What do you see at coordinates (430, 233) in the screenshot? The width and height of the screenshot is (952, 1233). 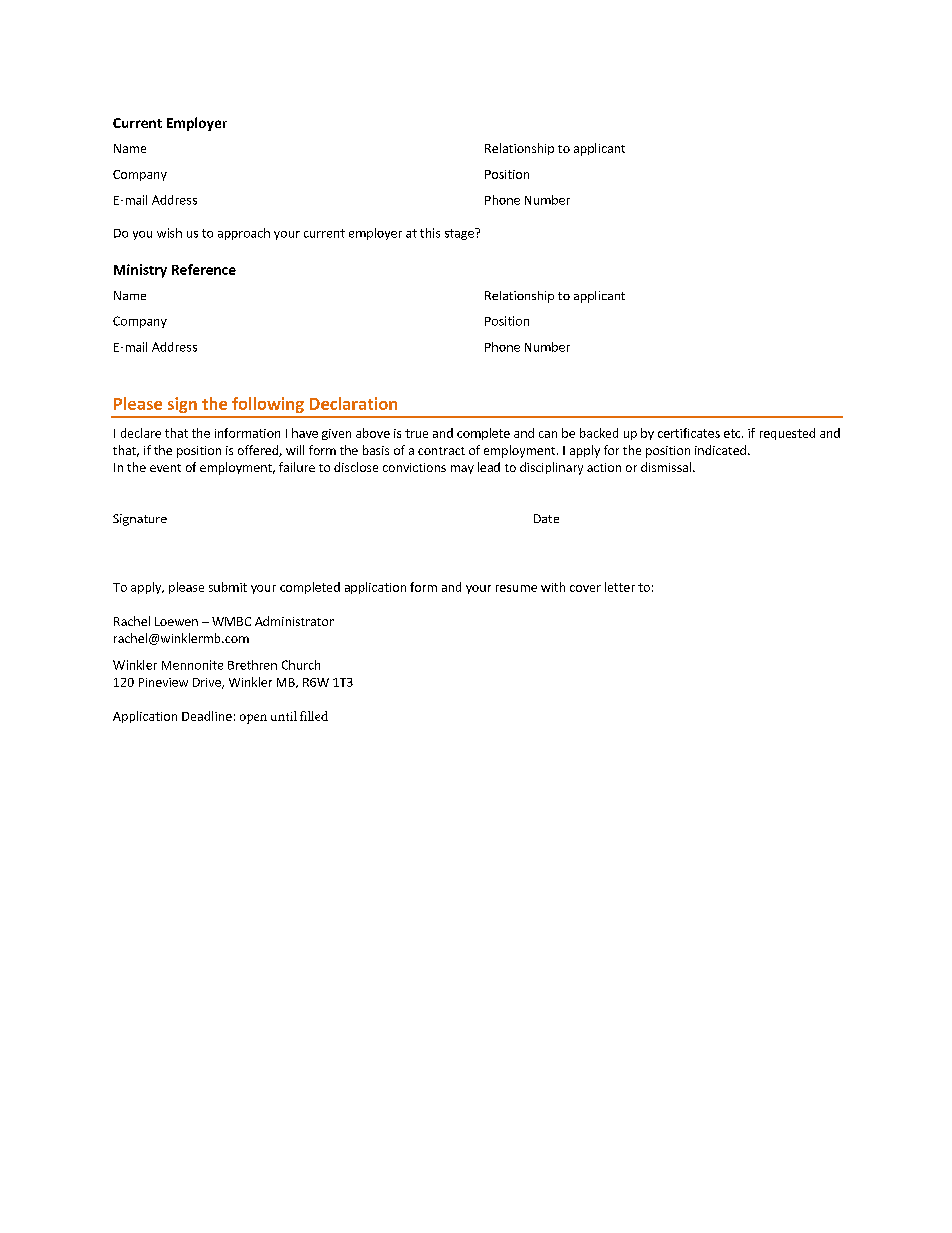 I see `this` at bounding box center [430, 233].
